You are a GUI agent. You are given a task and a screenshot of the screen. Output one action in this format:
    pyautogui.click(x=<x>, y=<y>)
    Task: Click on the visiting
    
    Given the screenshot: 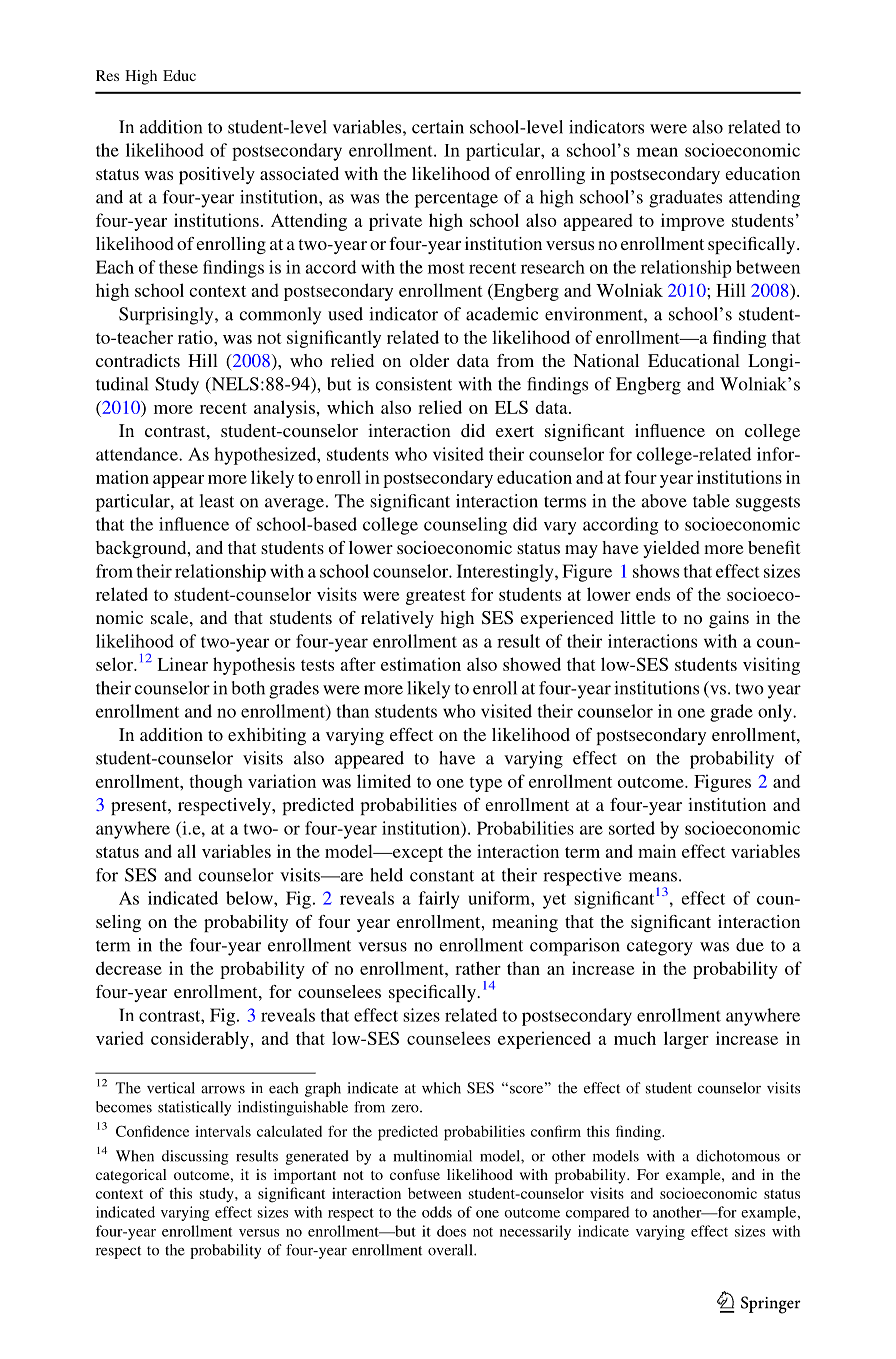 What is the action you would take?
    pyautogui.click(x=771, y=666)
